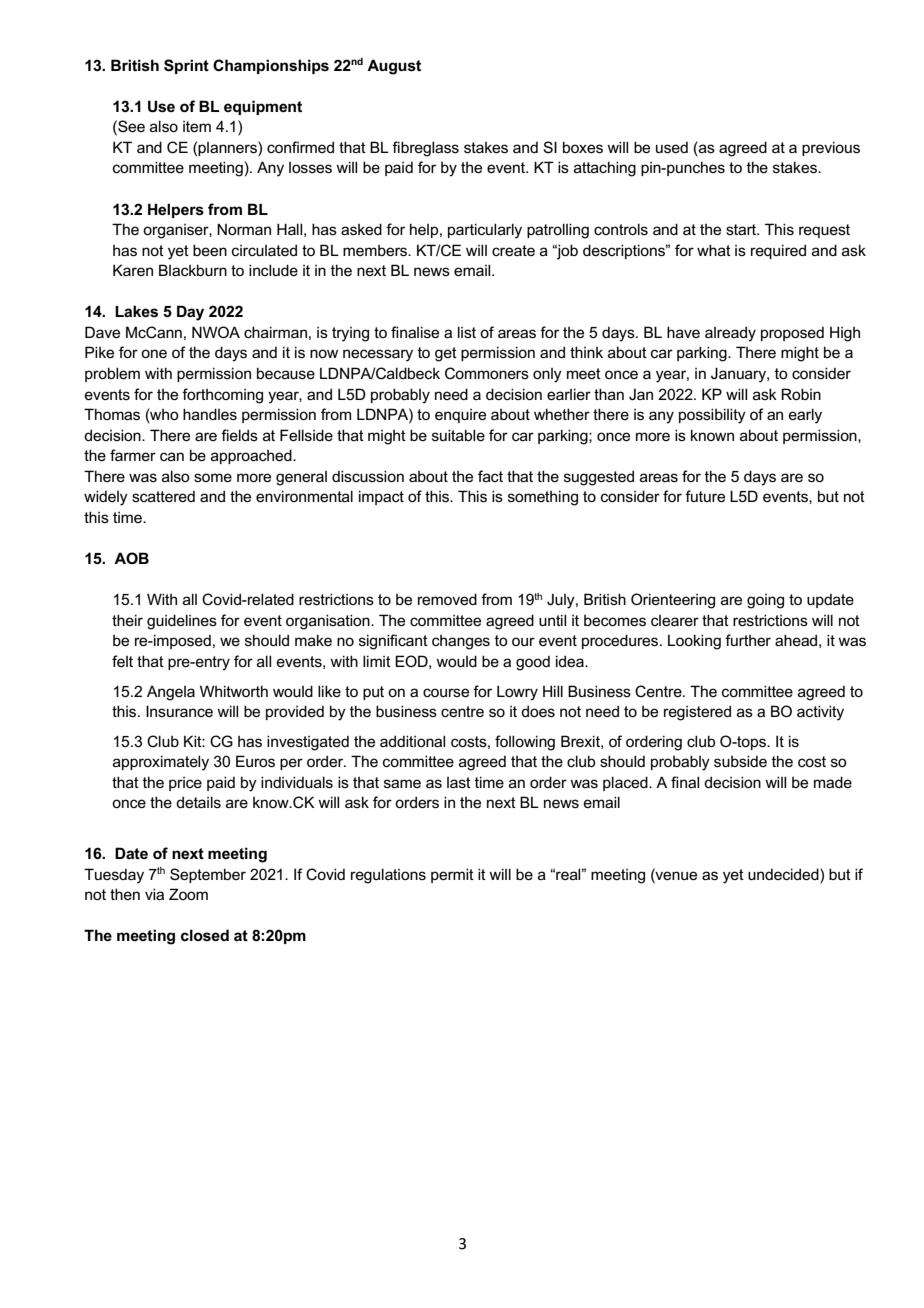  Describe the element at coordinates (748, 640) in the document. I see `further` at that location.
